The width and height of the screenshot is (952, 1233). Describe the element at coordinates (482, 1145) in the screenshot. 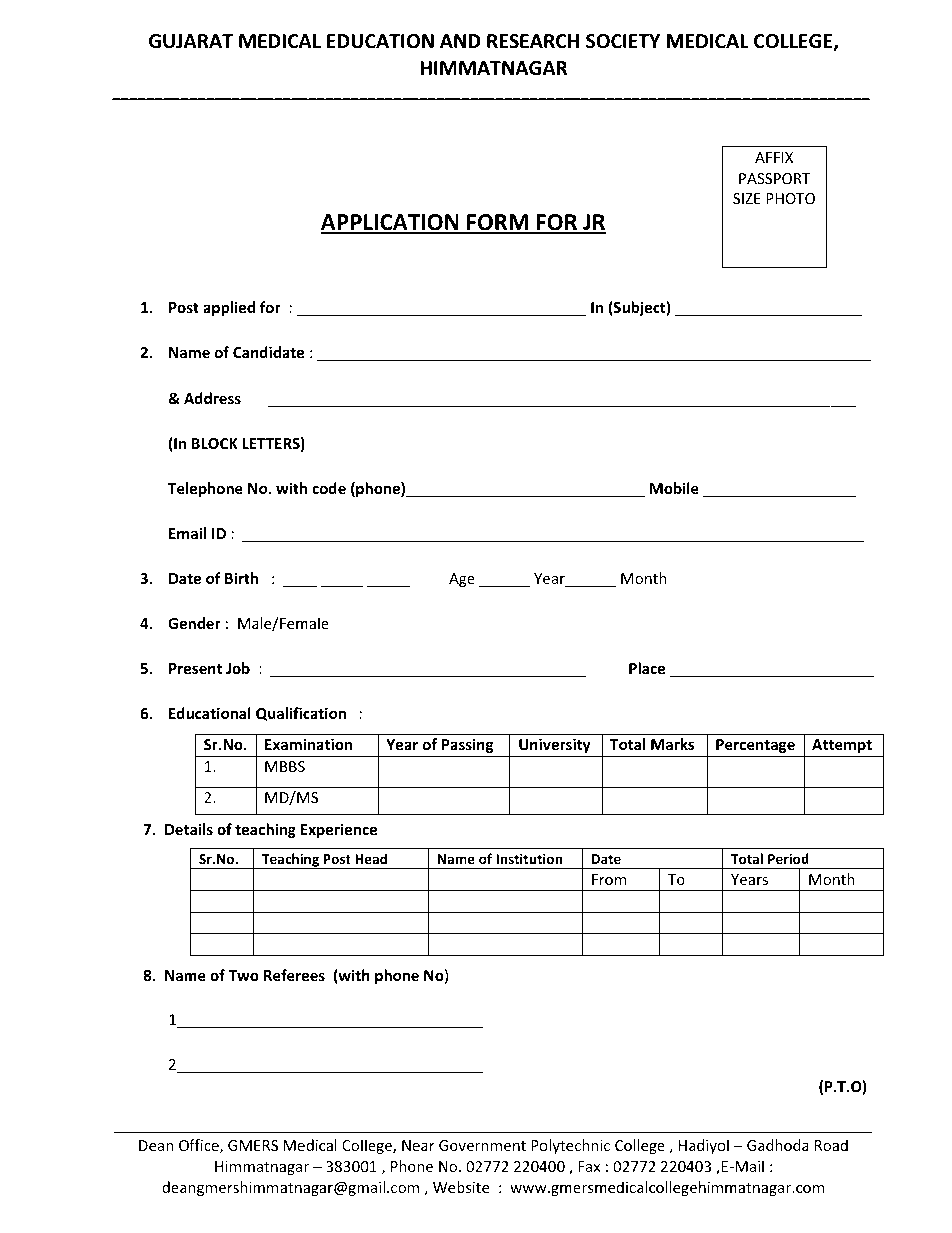

I see `Government` at that location.
